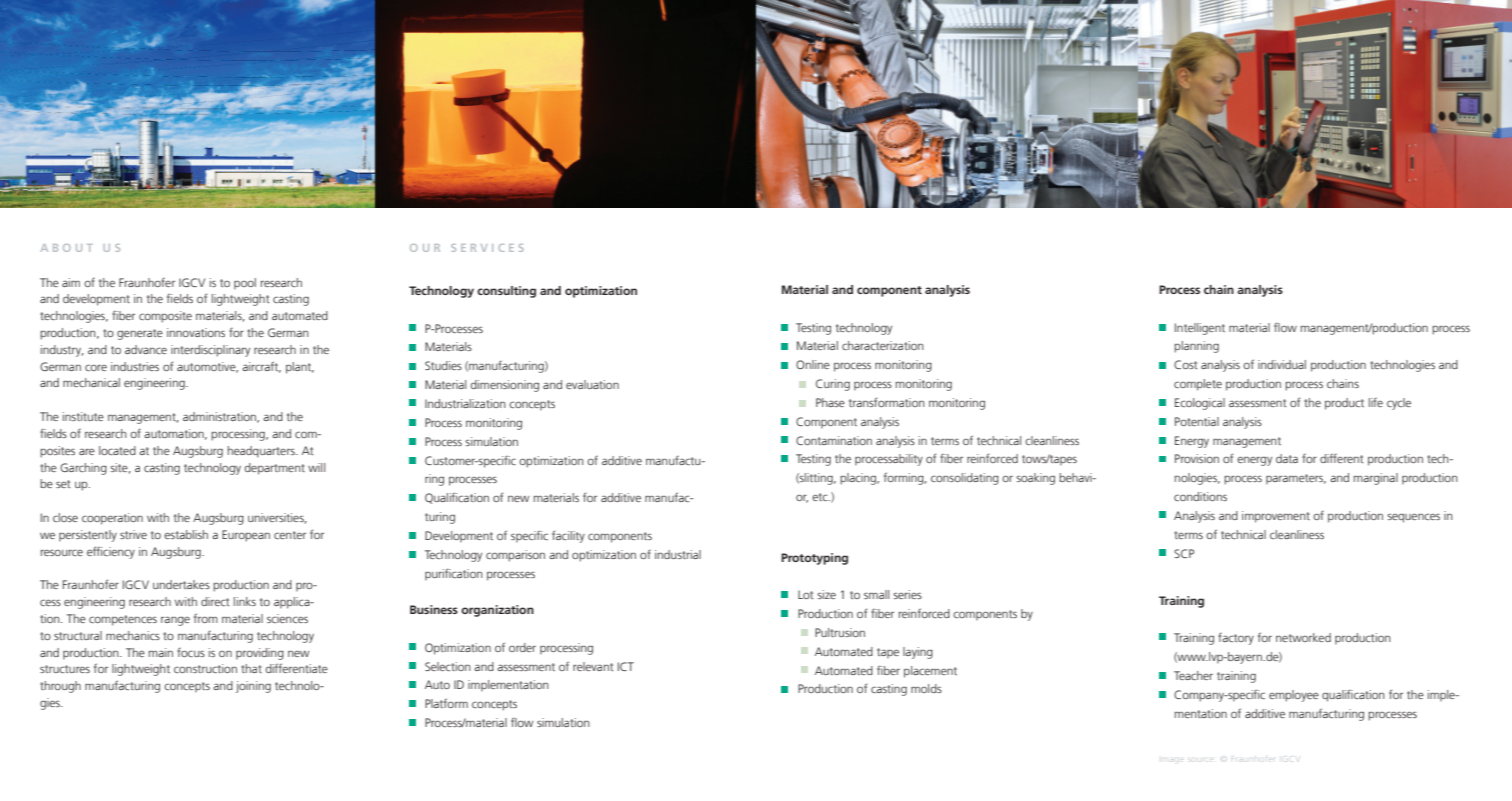  I want to click on SCP, so click(1184, 553).
